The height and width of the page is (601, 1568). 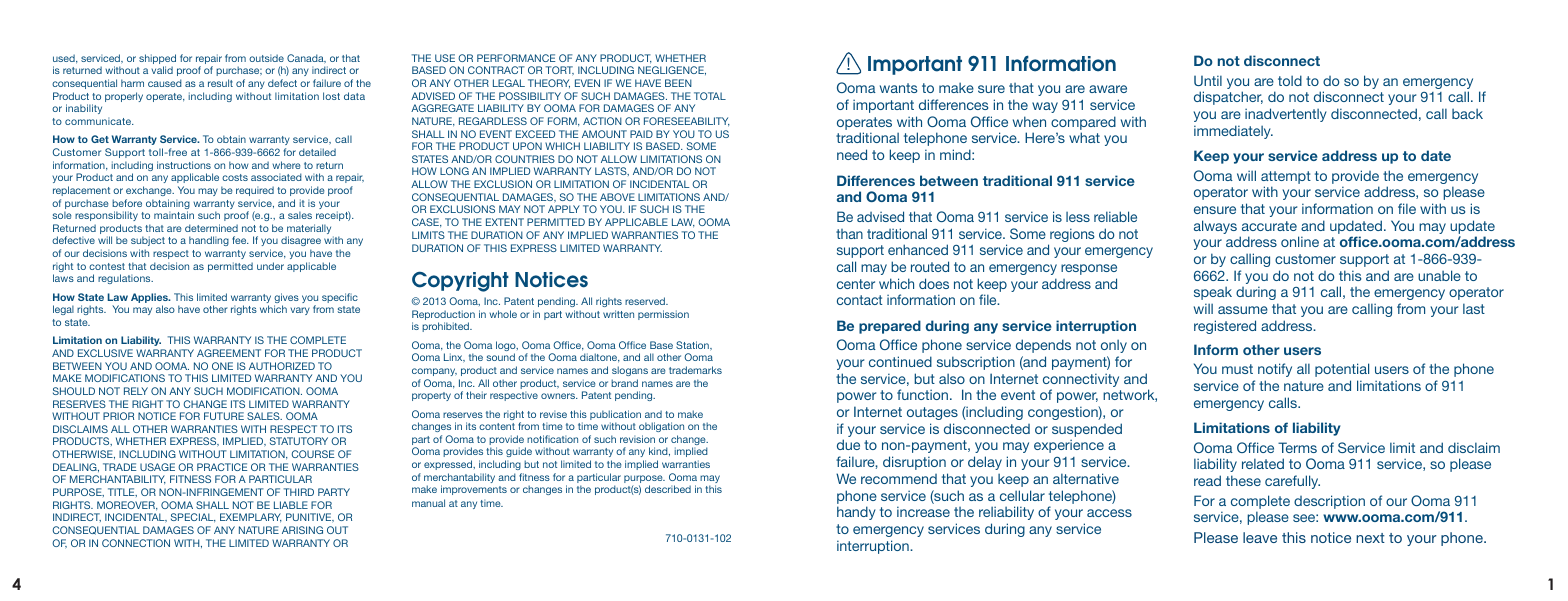 I want to click on attempt, so click(x=1286, y=177).
